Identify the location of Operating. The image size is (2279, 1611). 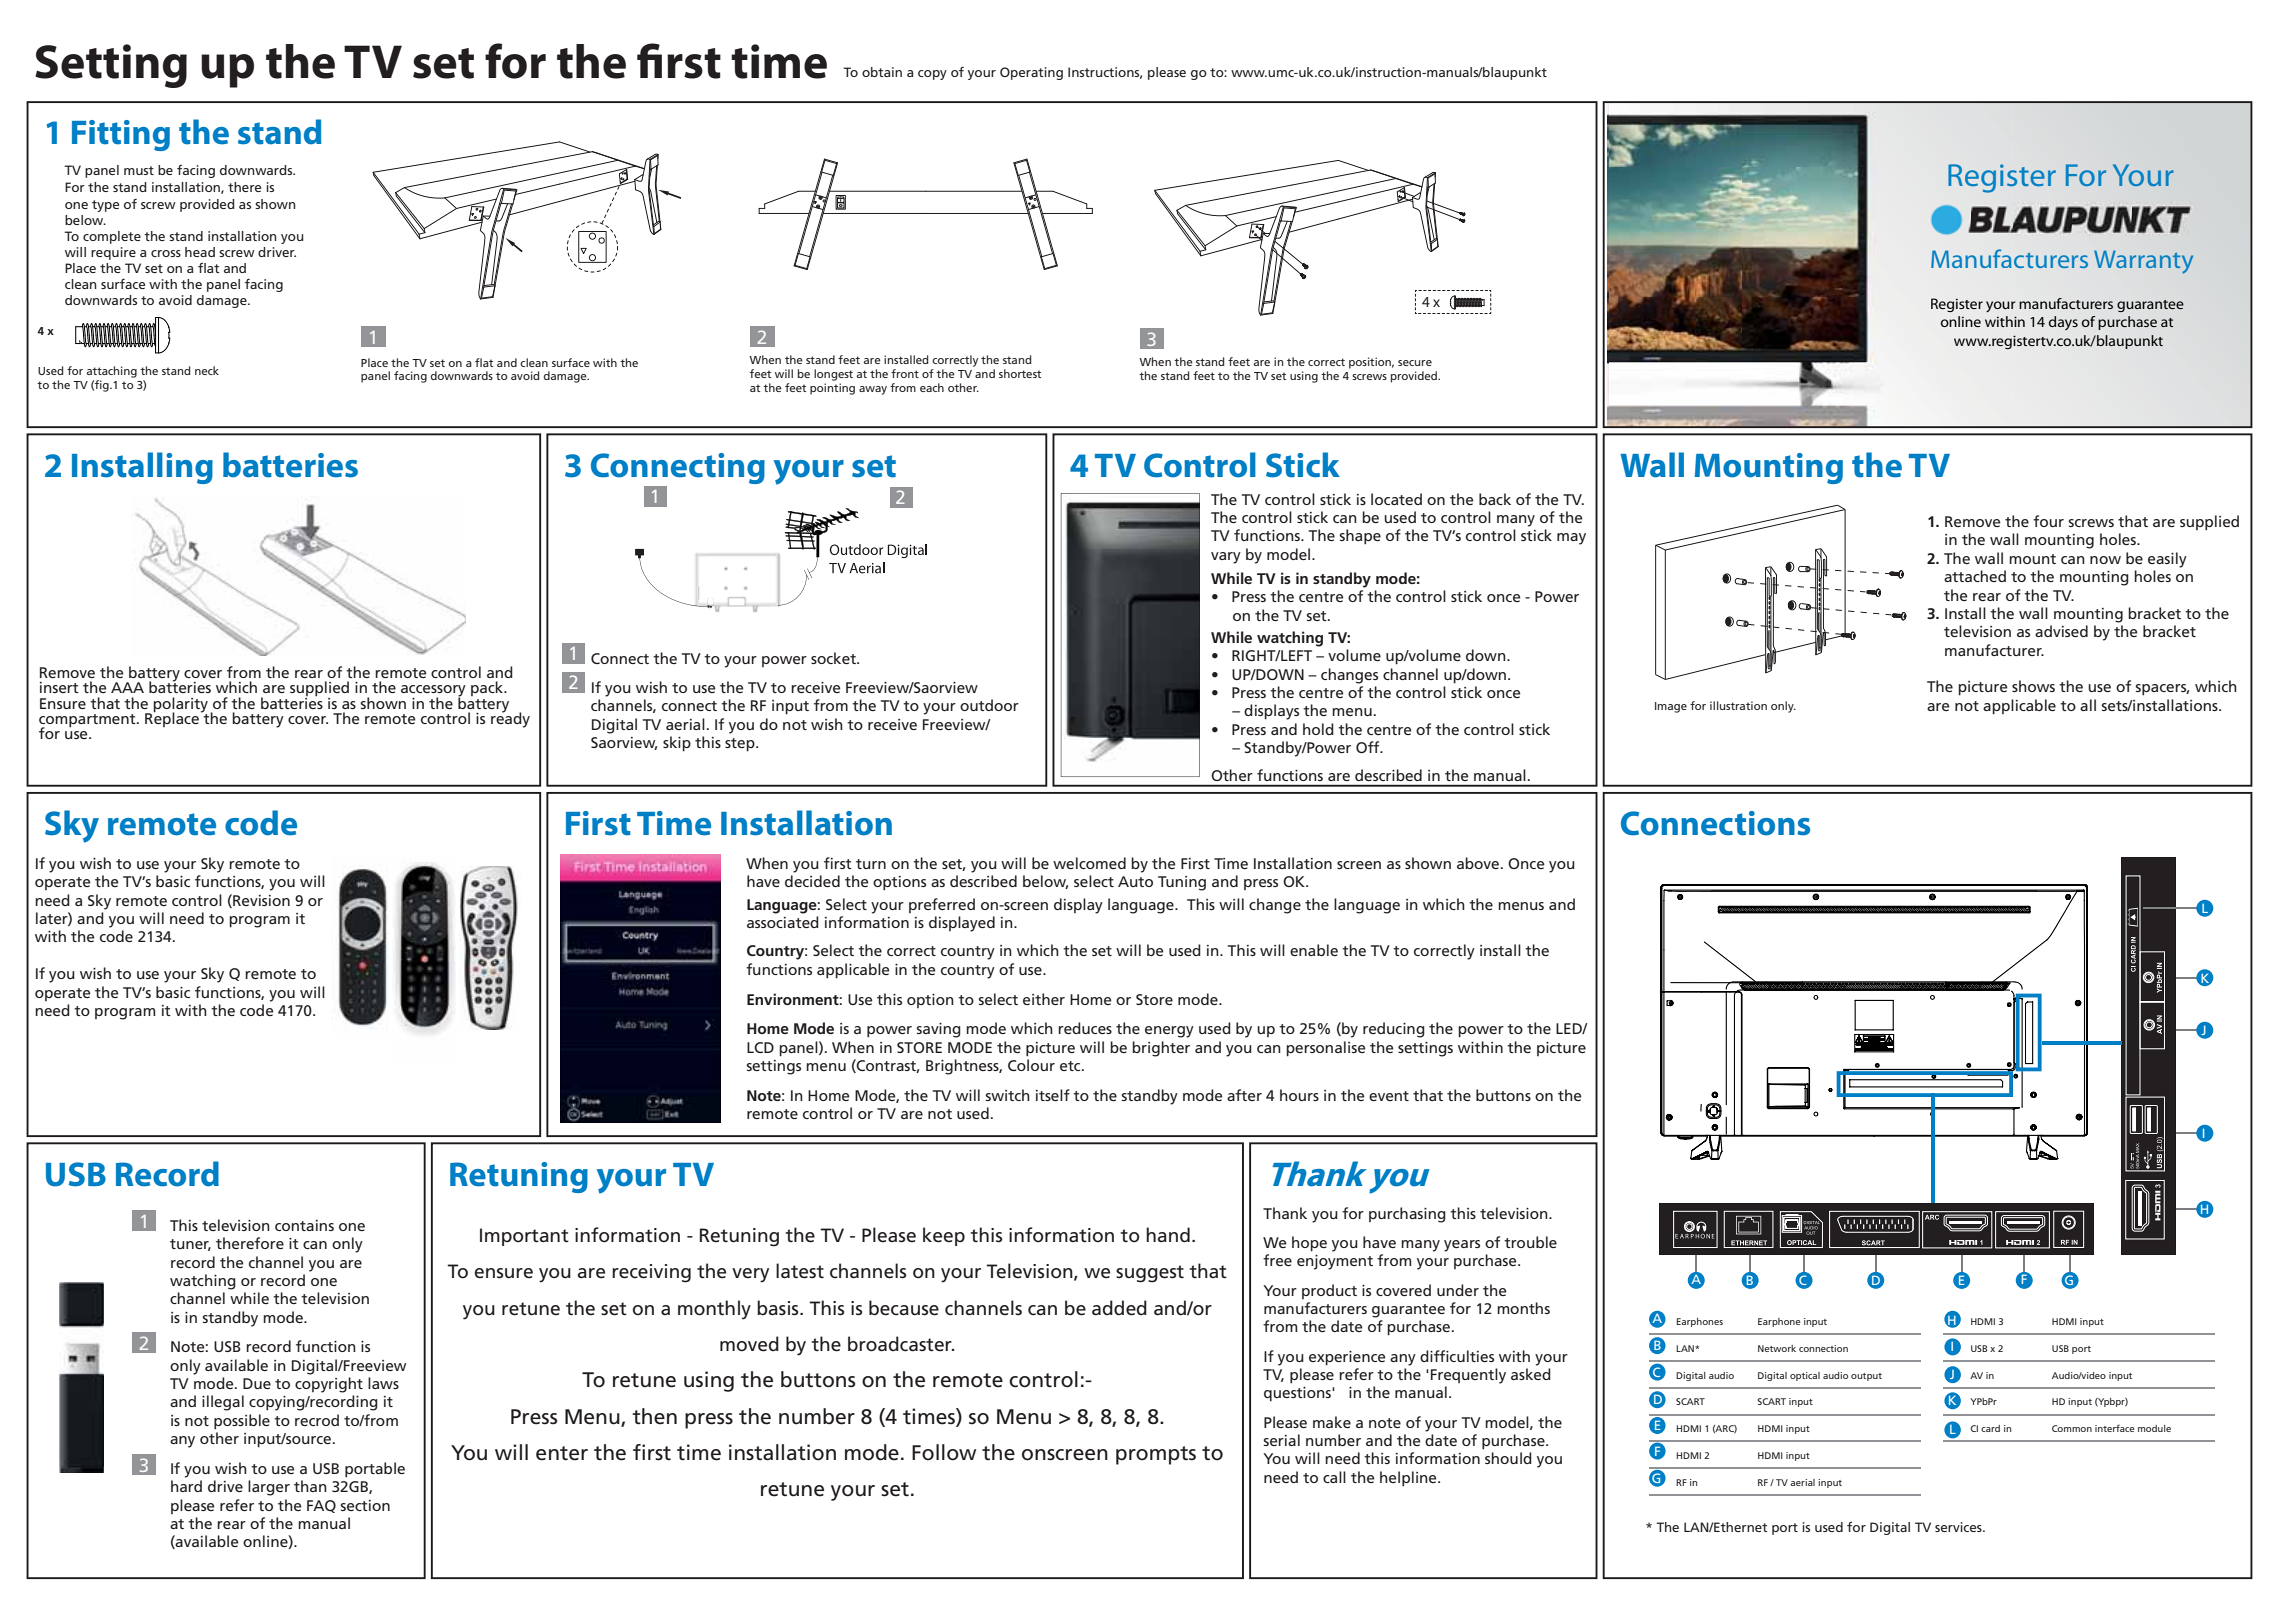
(1031, 73).
